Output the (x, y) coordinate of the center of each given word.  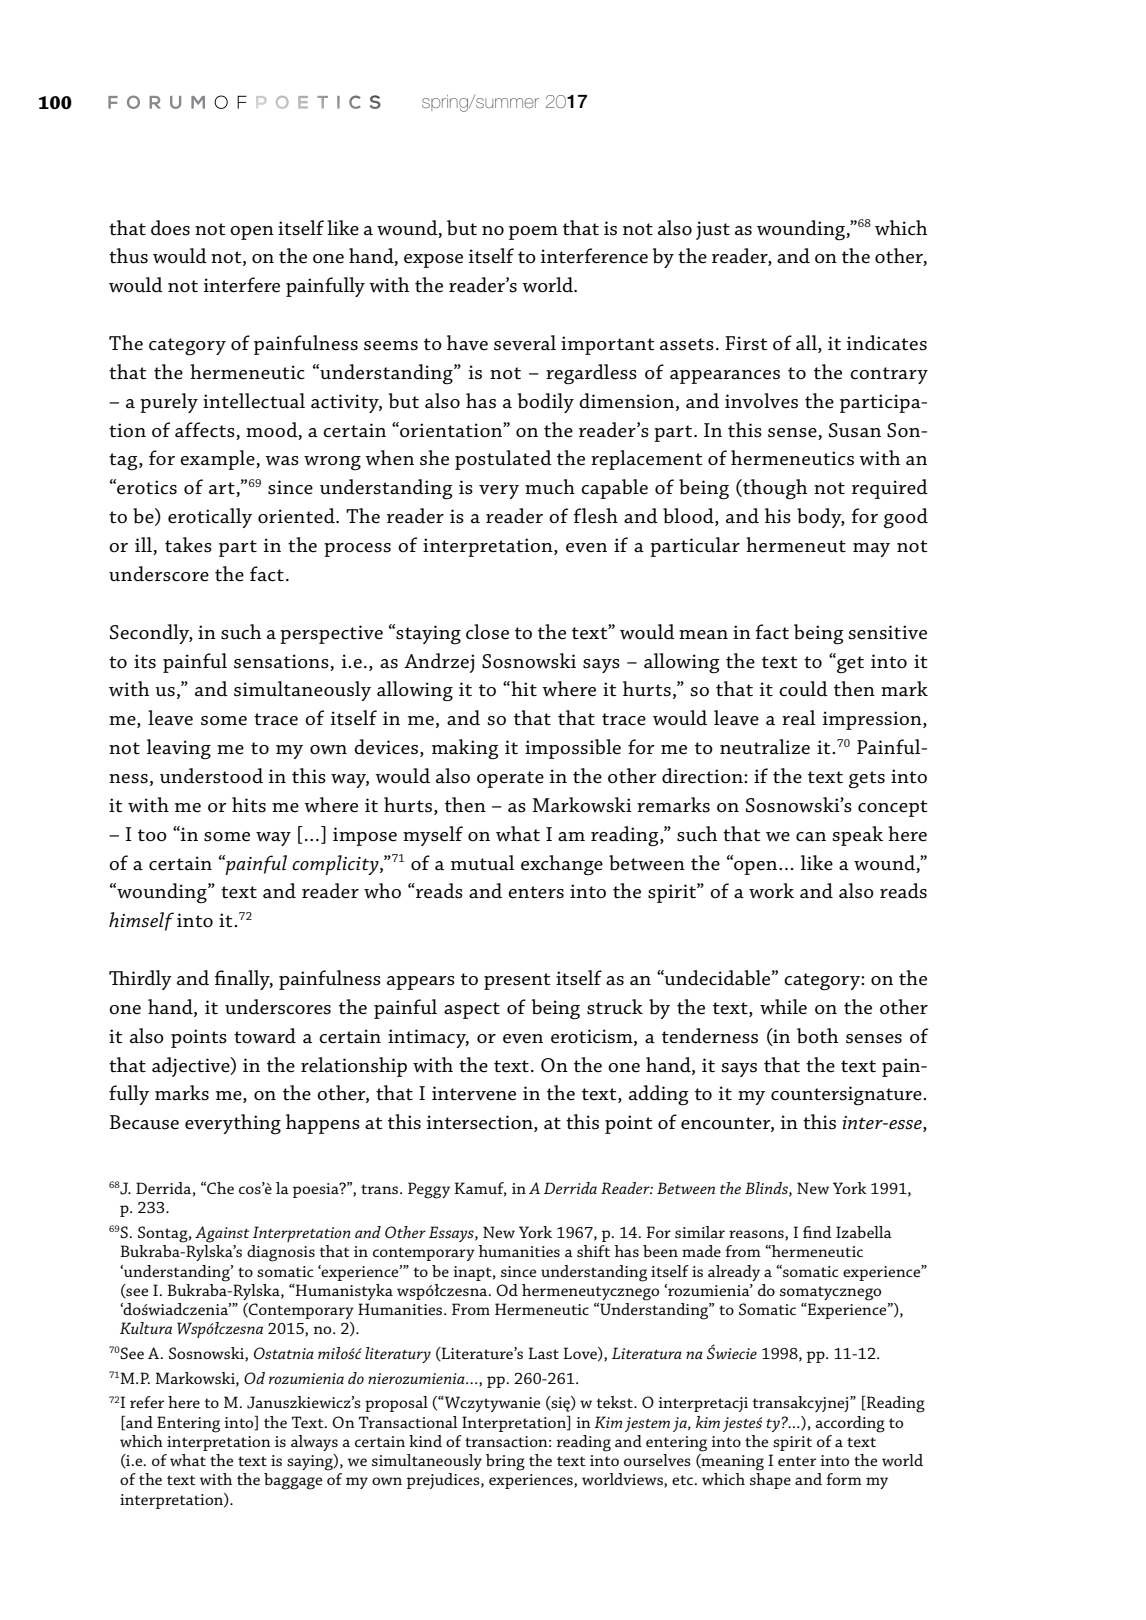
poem (533, 233)
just (713, 230)
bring (505, 1462)
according (850, 1424)
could (803, 689)
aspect (472, 1010)
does (170, 228)
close (487, 632)
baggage (293, 1481)
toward (265, 1036)
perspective (331, 634)
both (817, 1036)
